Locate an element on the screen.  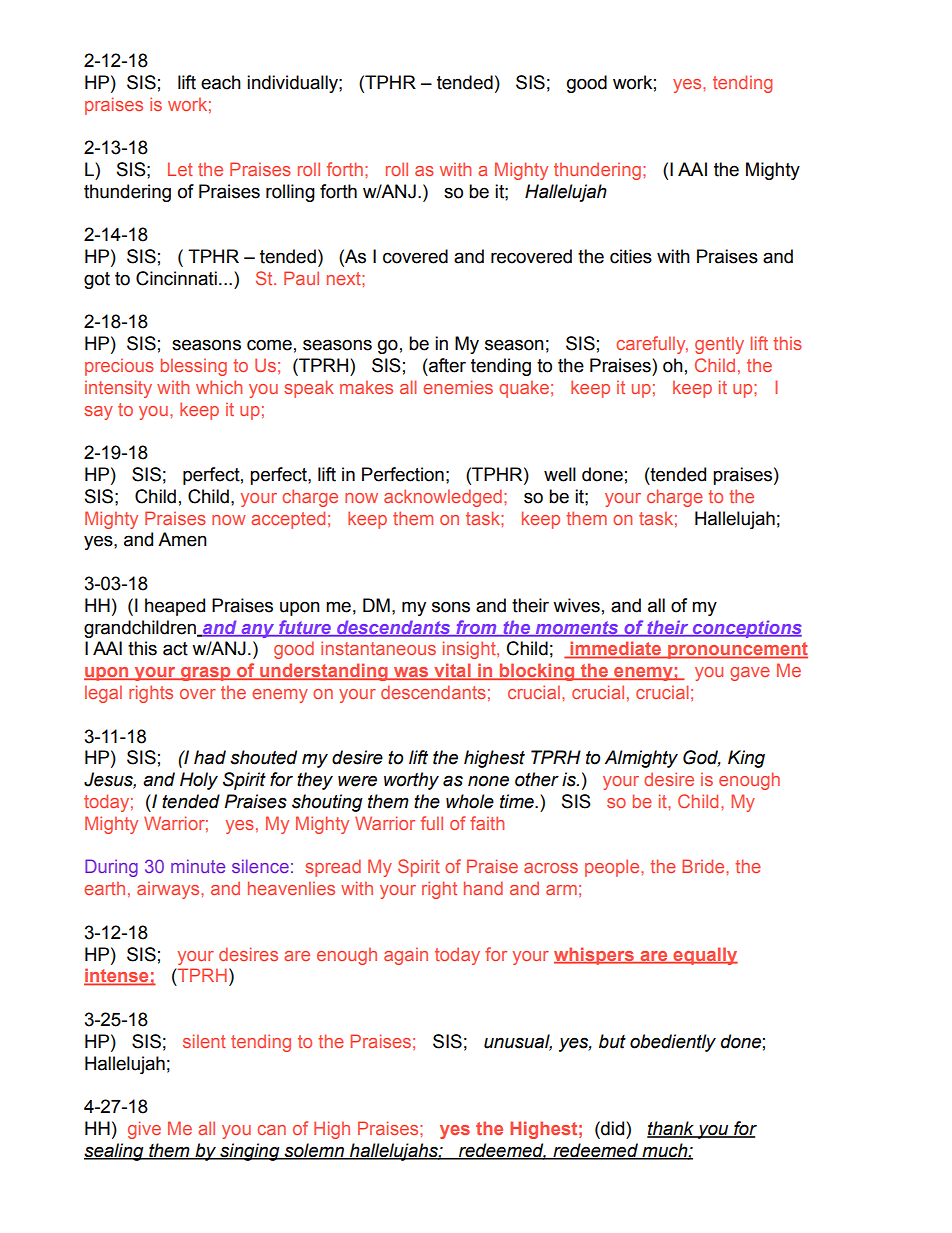
each is located at coordinates (221, 82).
